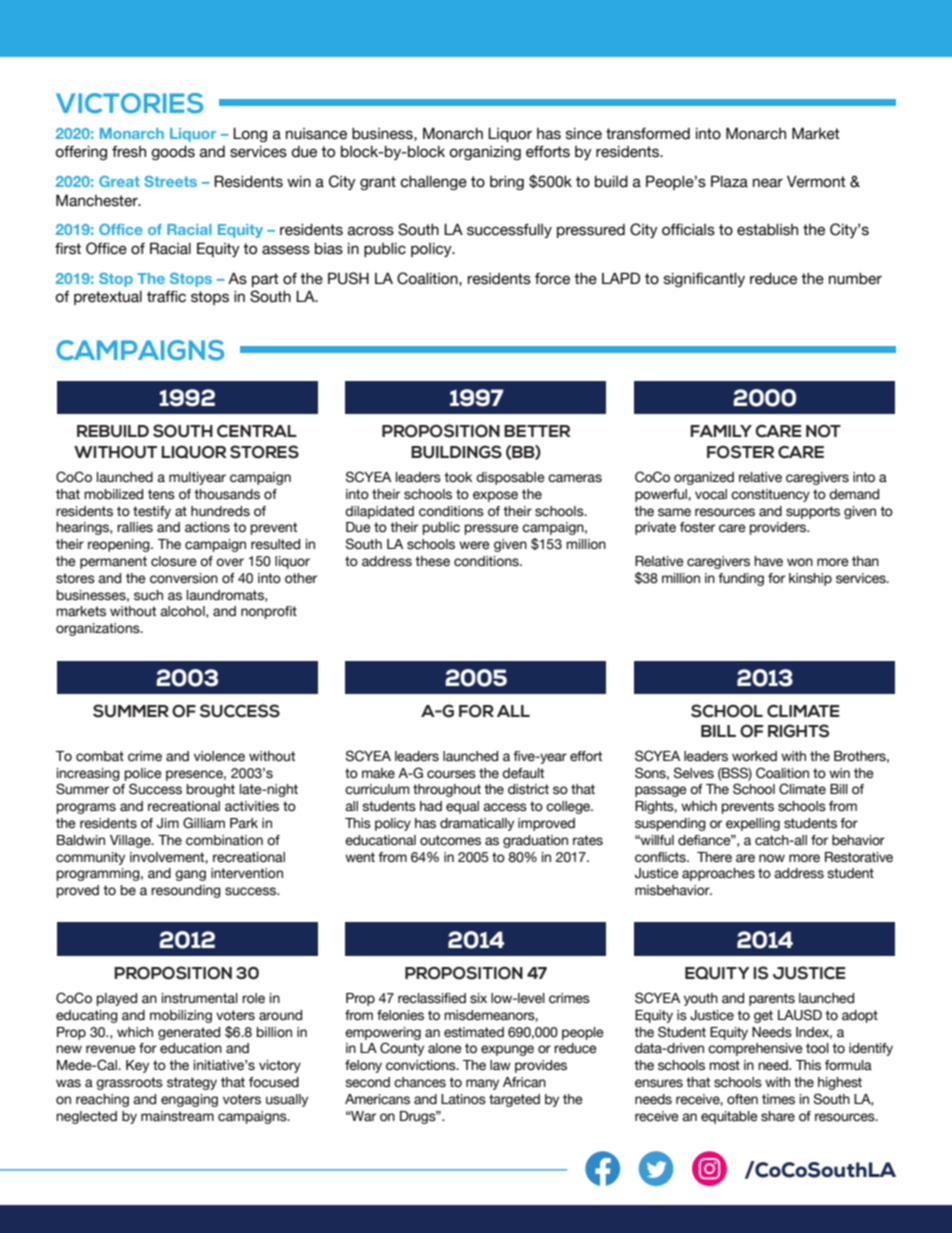 The width and height of the image is (952, 1233). I want to click on these, so click(432, 561).
